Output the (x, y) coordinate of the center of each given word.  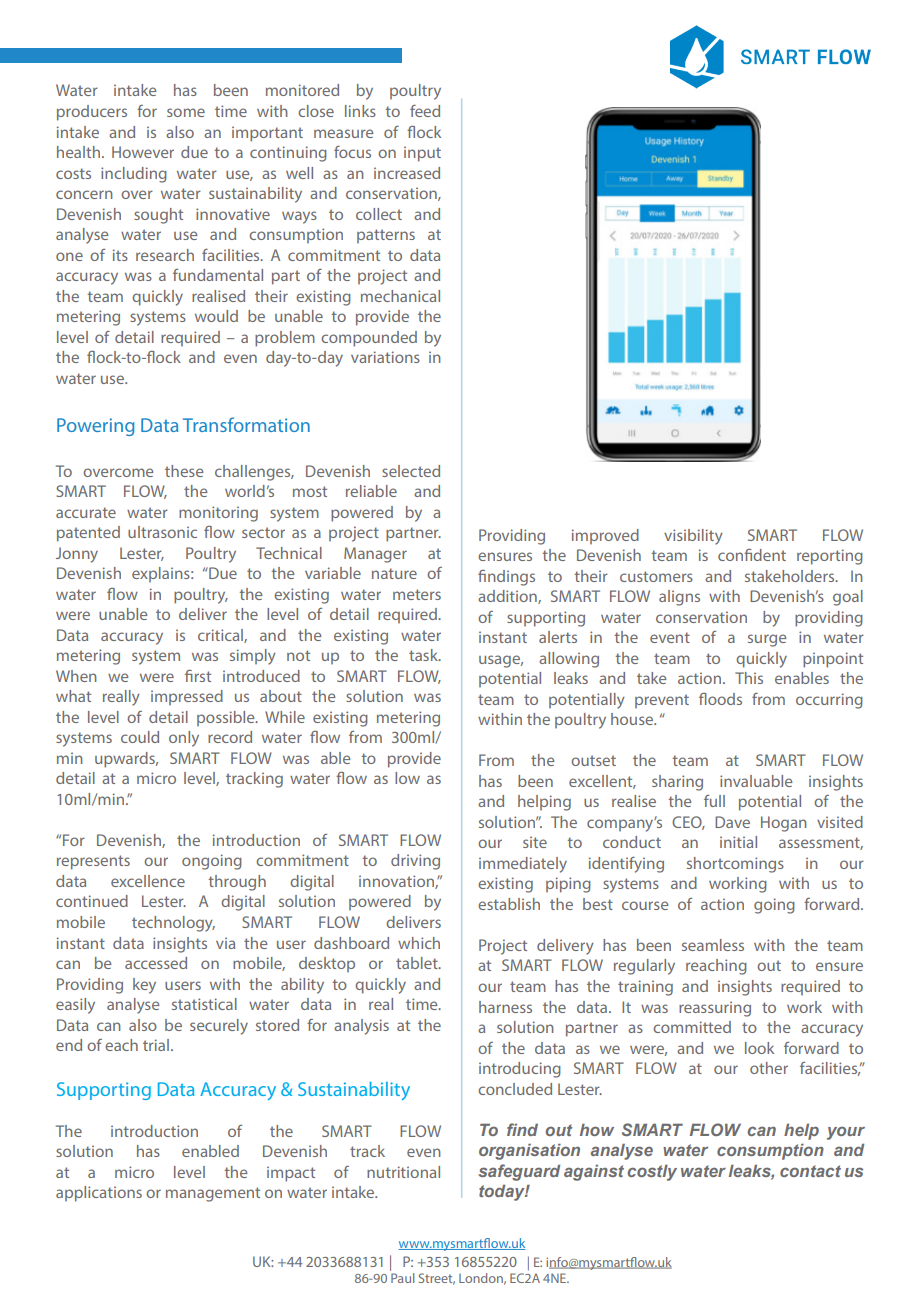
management (213, 1194)
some (186, 112)
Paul (402, 1278)
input (422, 154)
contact (810, 1171)
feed (425, 111)
